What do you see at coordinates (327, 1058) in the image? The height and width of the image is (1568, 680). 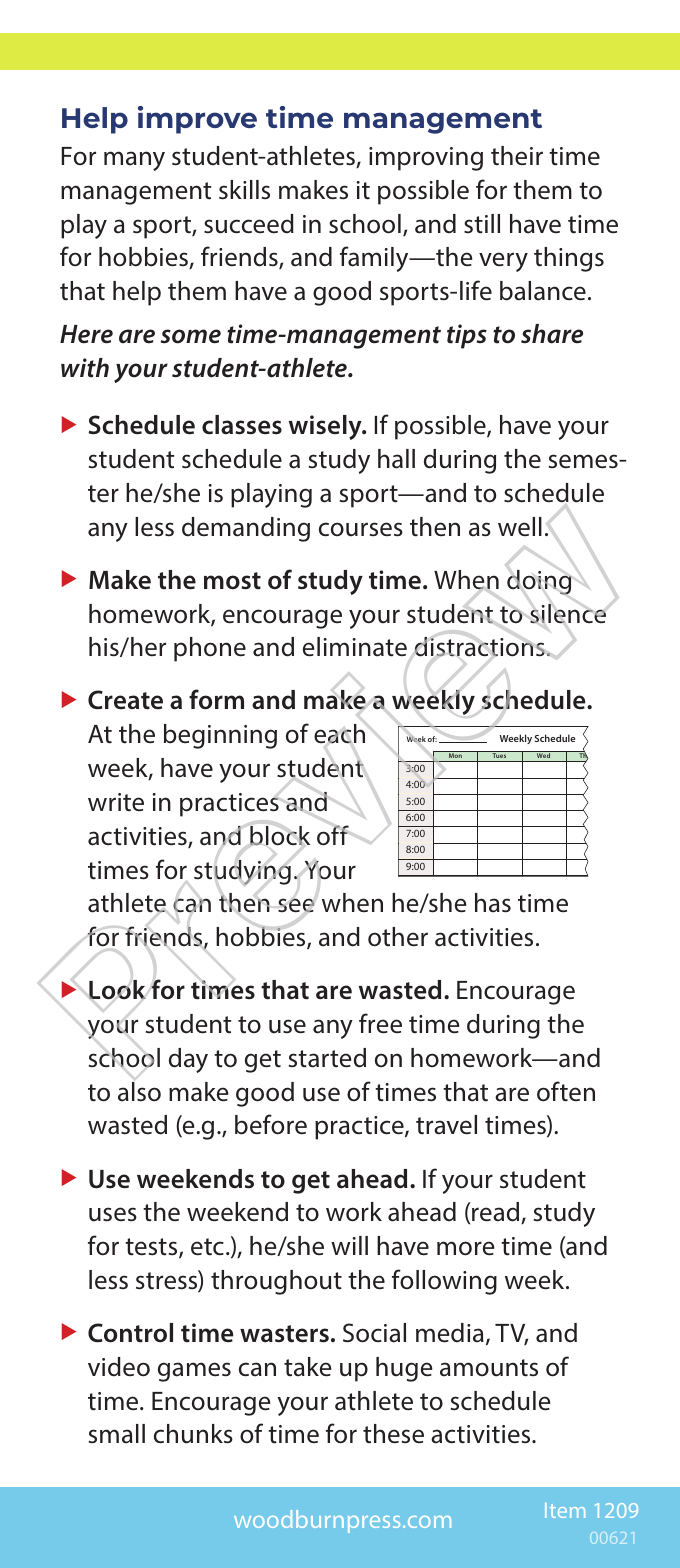 I see `started` at bounding box center [327, 1058].
